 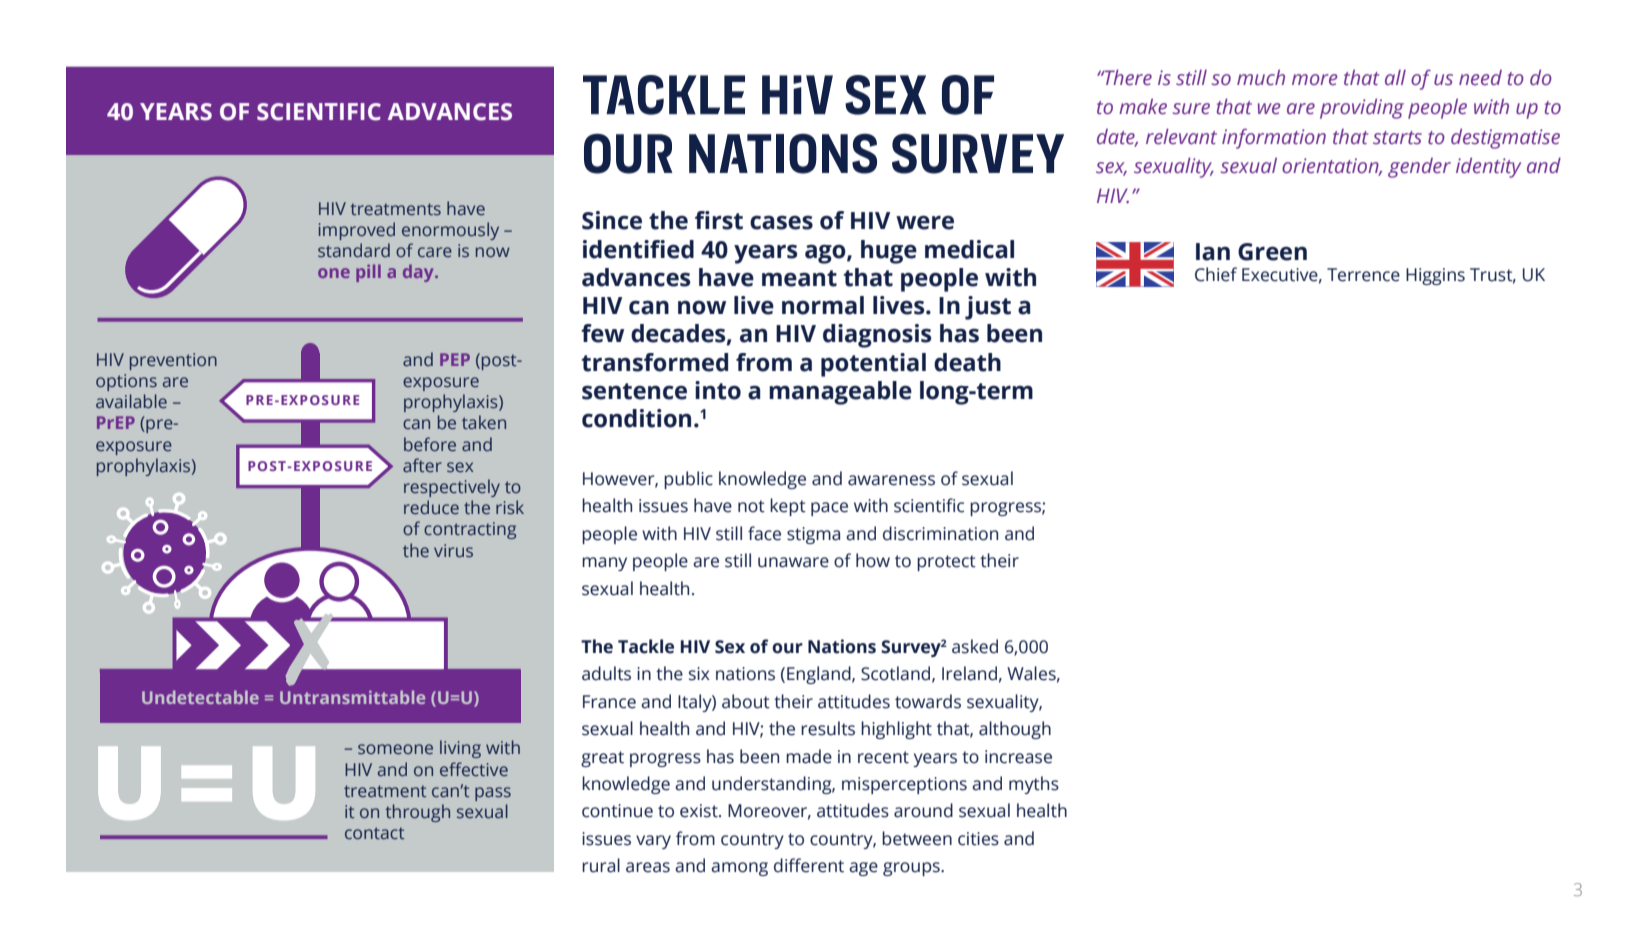 What do you see at coordinates (1362, 108) in the image?
I see `providing` at bounding box center [1362, 108].
